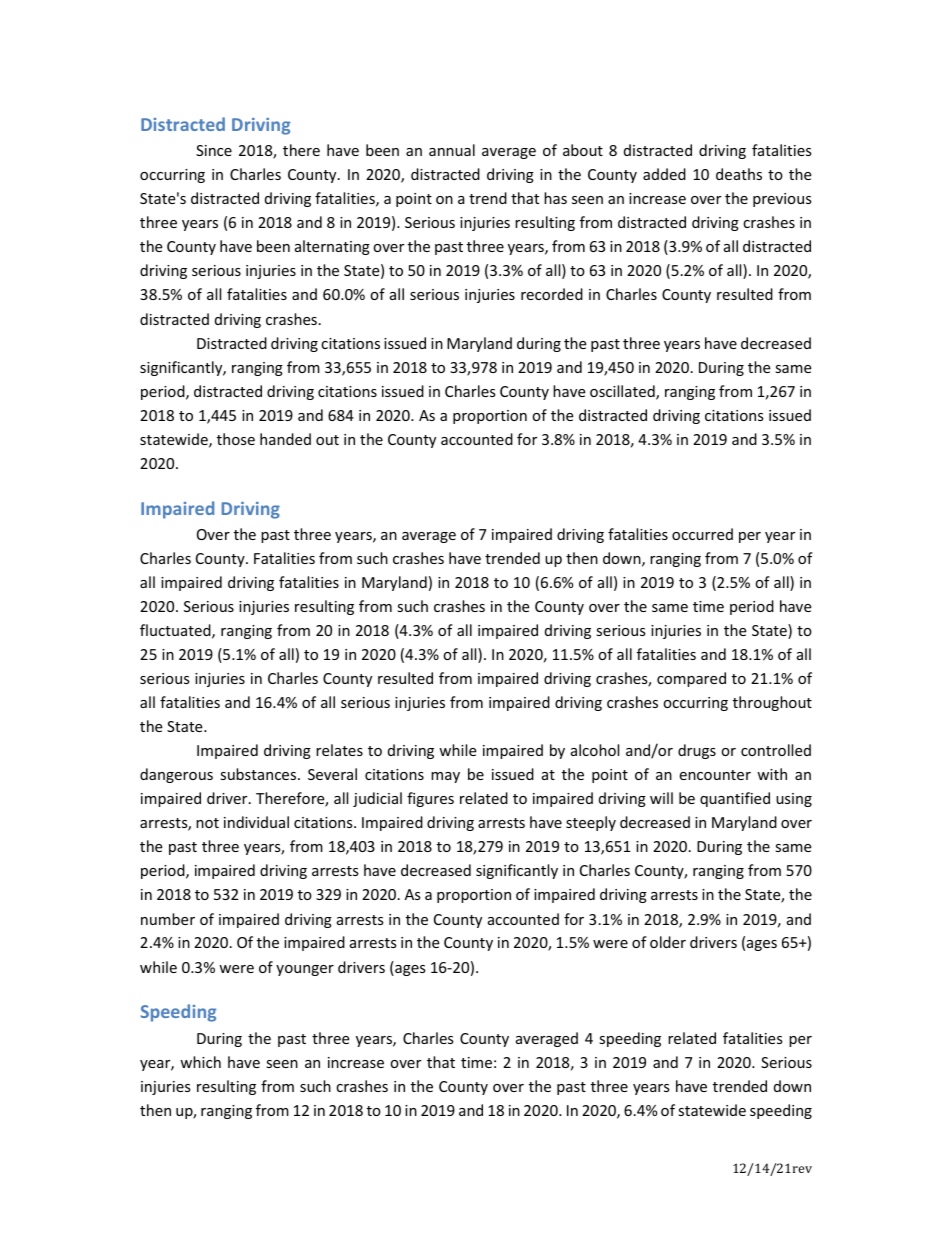 The height and width of the screenshot is (1233, 952). Describe the element at coordinates (739, 174) in the screenshot. I see `deaths` at that location.
